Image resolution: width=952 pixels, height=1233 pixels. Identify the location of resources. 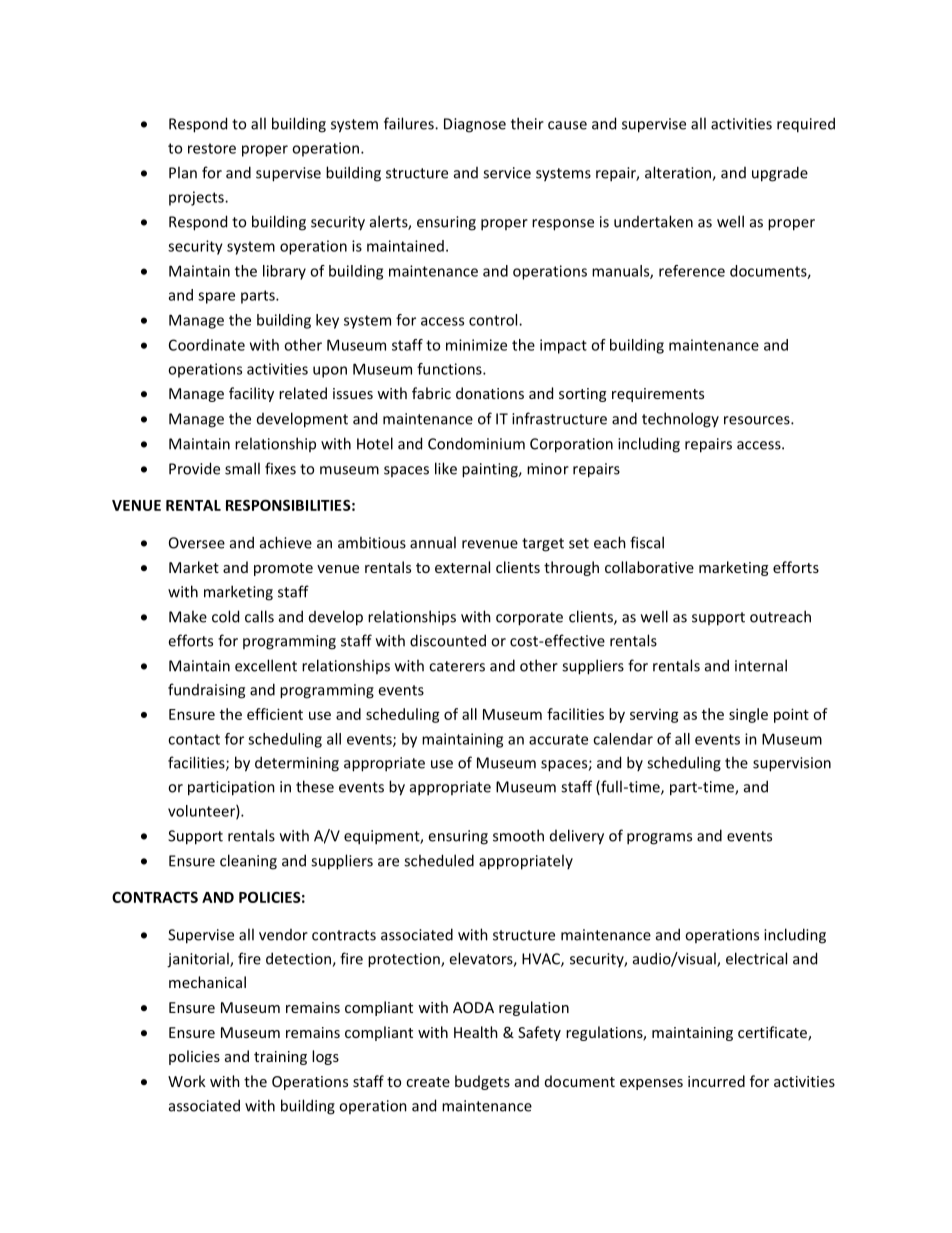
(758, 420).
